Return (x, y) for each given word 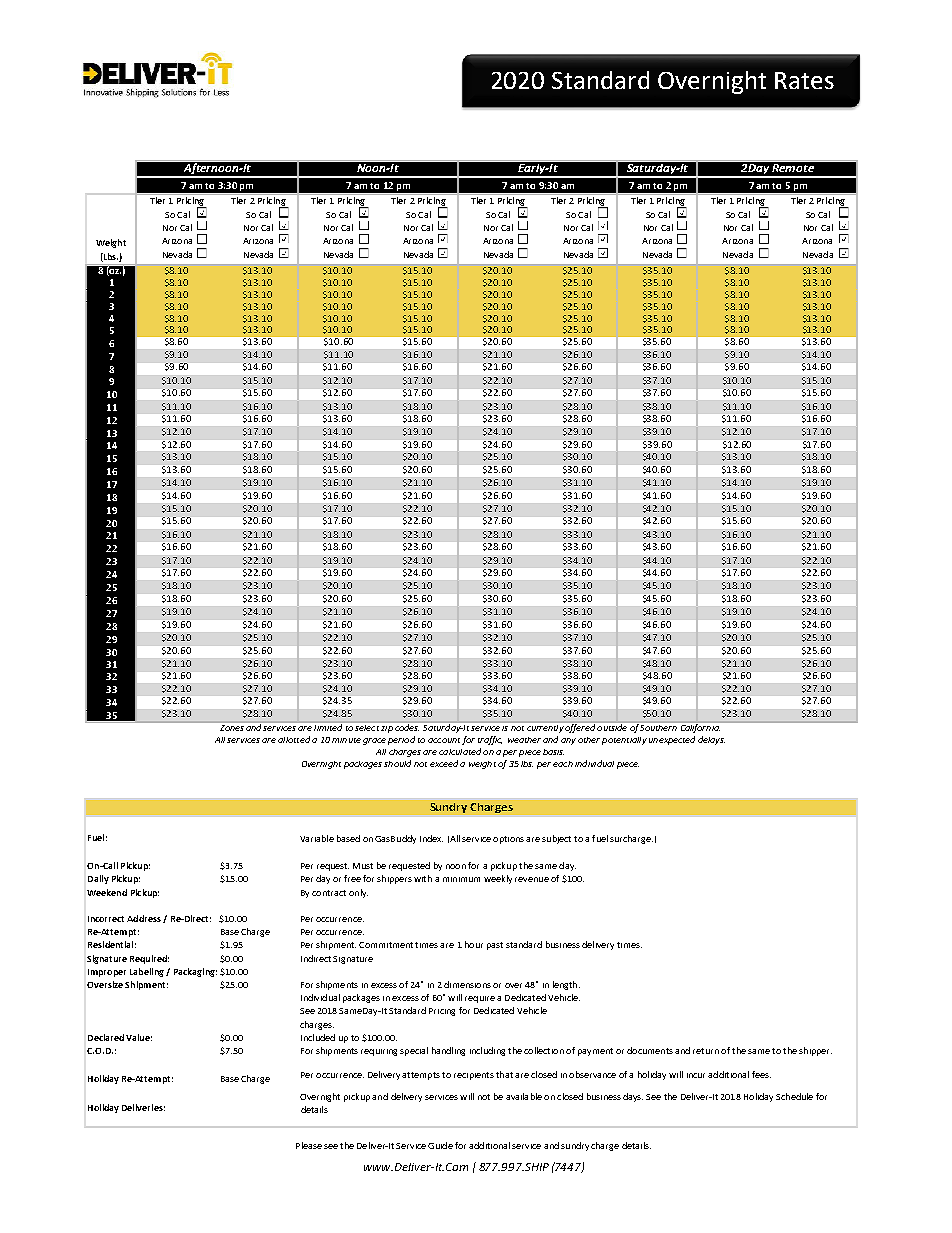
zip (387, 729)
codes (407, 727)
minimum (461, 879)
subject (556, 839)
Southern (658, 728)
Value (139, 1037)
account (444, 740)
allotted (294, 739)
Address (144, 918)
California (700, 728)
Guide (440, 1145)
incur (696, 1075)
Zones (232, 728)
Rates (804, 80)
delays (711, 740)
